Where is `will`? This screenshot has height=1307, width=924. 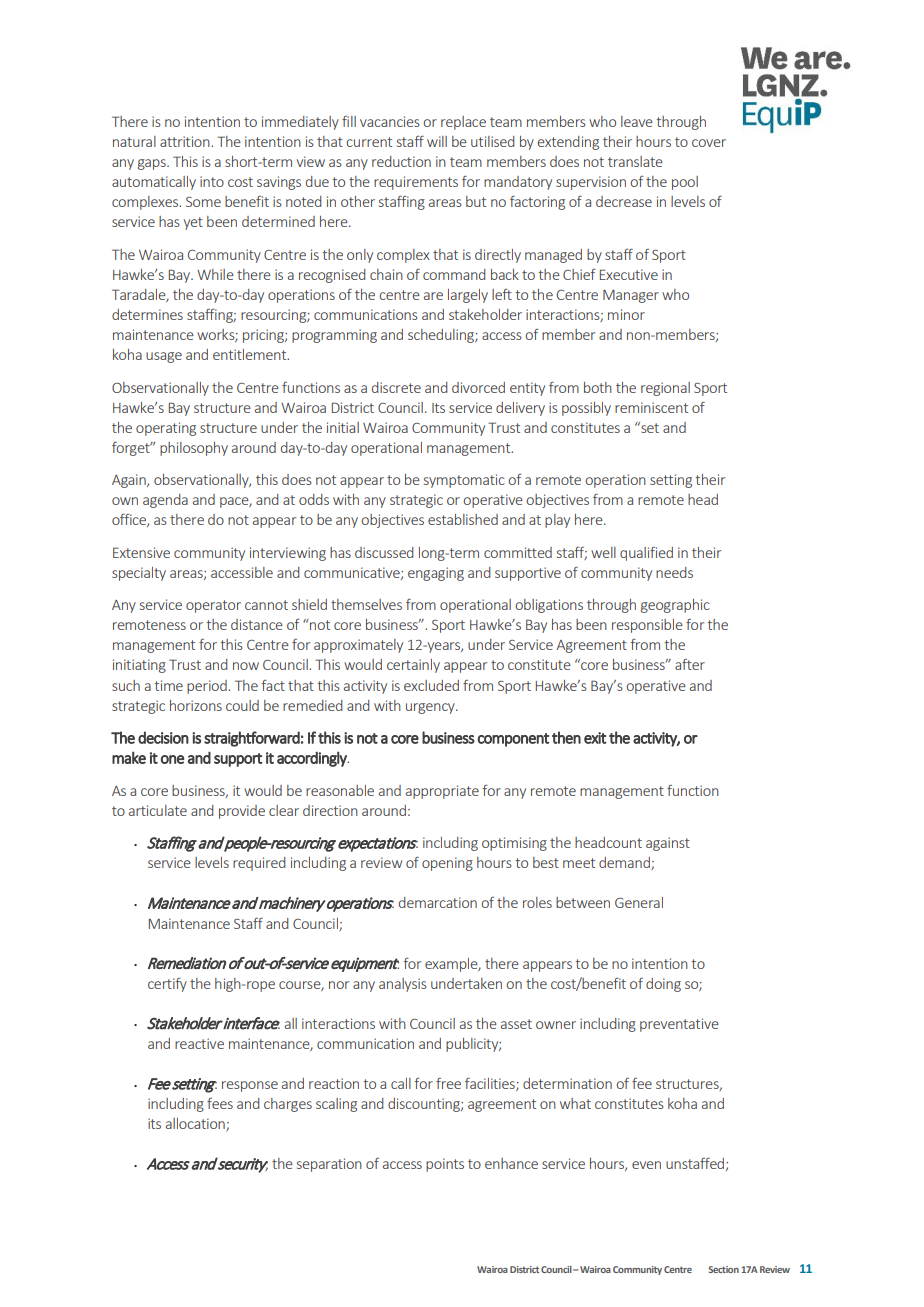 will is located at coordinates (437, 141).
